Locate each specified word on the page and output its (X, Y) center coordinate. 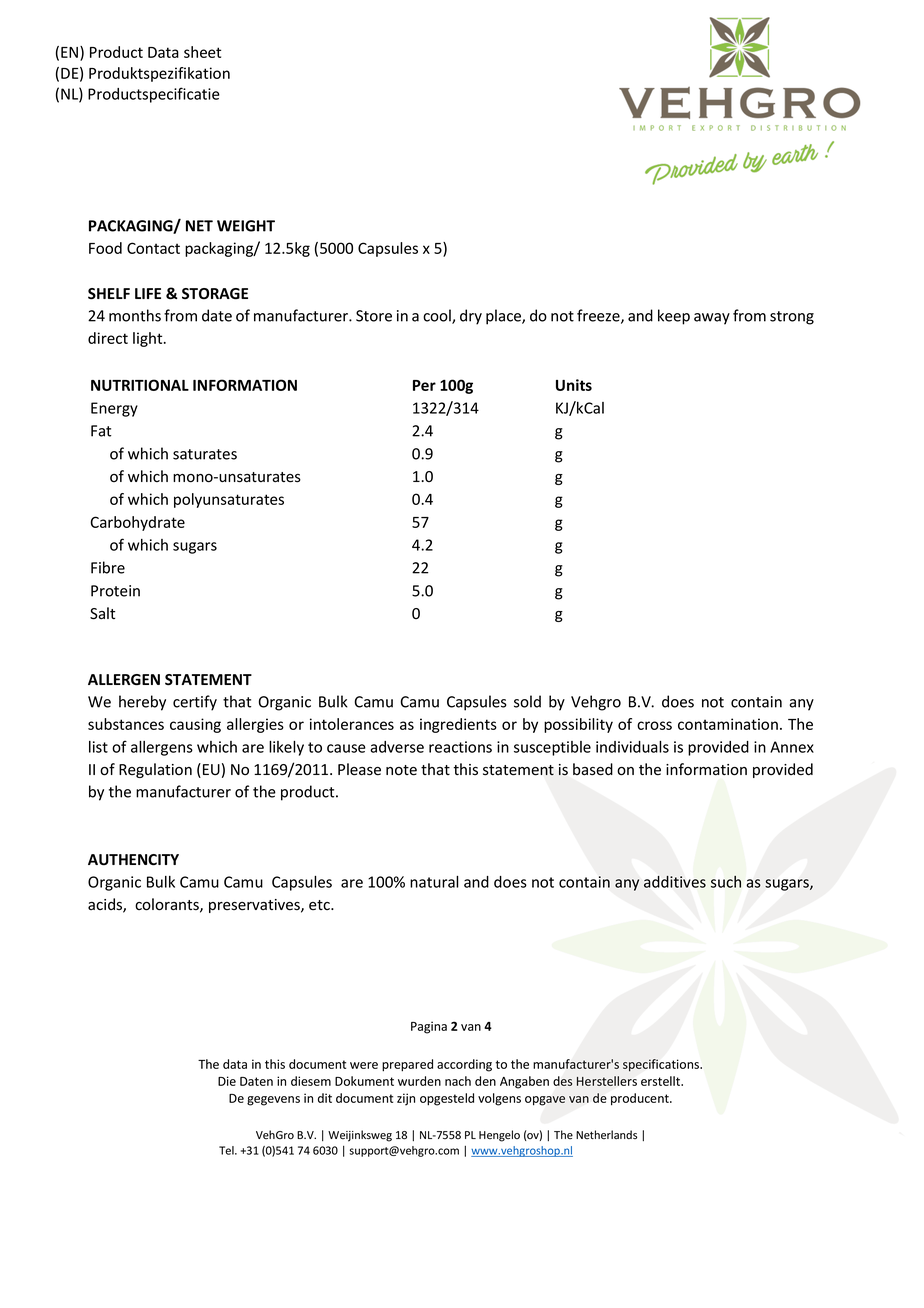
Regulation (155, 770)
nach (458, 1081)
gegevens (273, 1101)
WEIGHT (246, 226)
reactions (460, 747)
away (712, 319)
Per (424, 385)
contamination (728, 724)
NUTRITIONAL (140, 385)
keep (674, 317)
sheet (202, 52)
